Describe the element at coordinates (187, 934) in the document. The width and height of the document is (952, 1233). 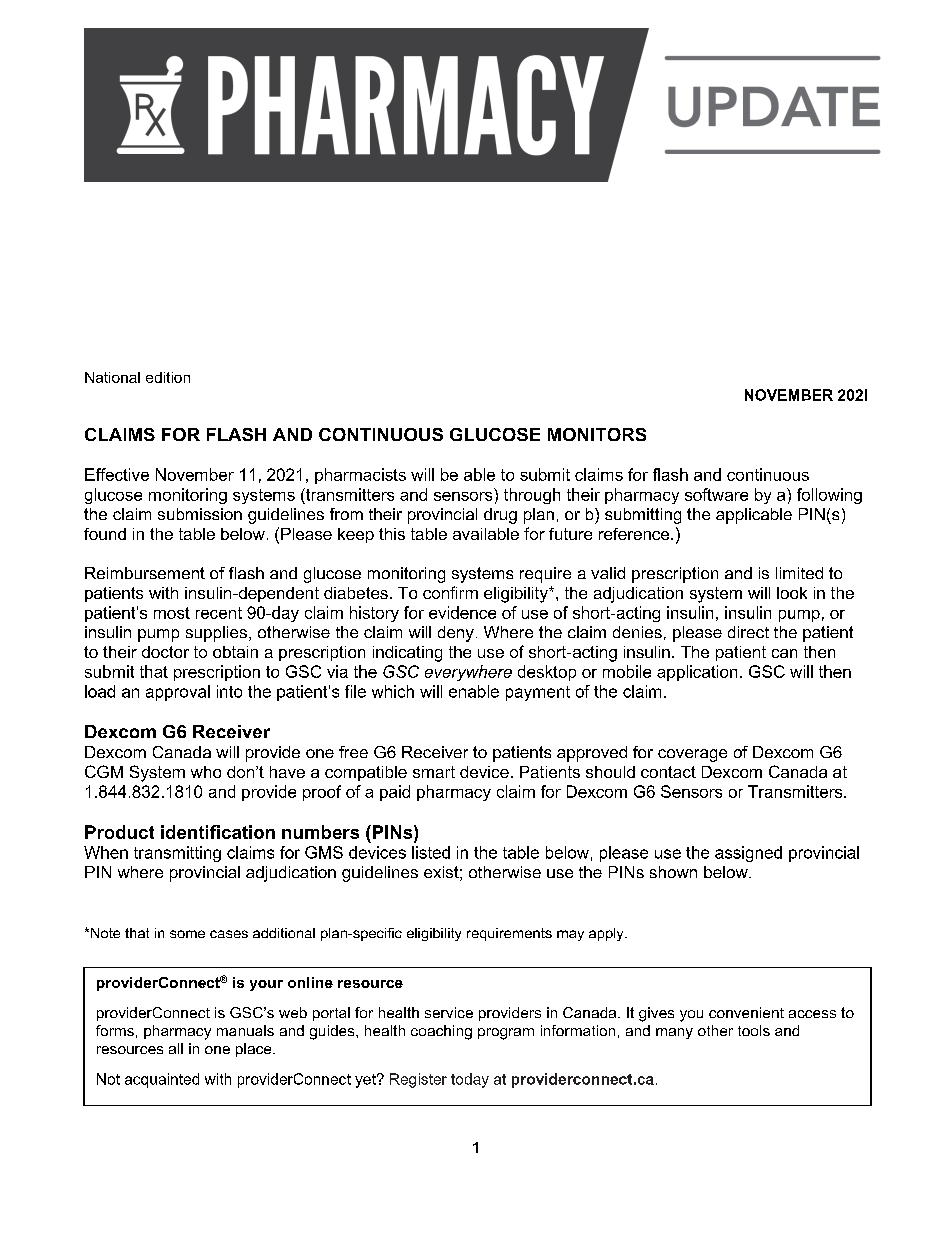
I see `some` at that location.
